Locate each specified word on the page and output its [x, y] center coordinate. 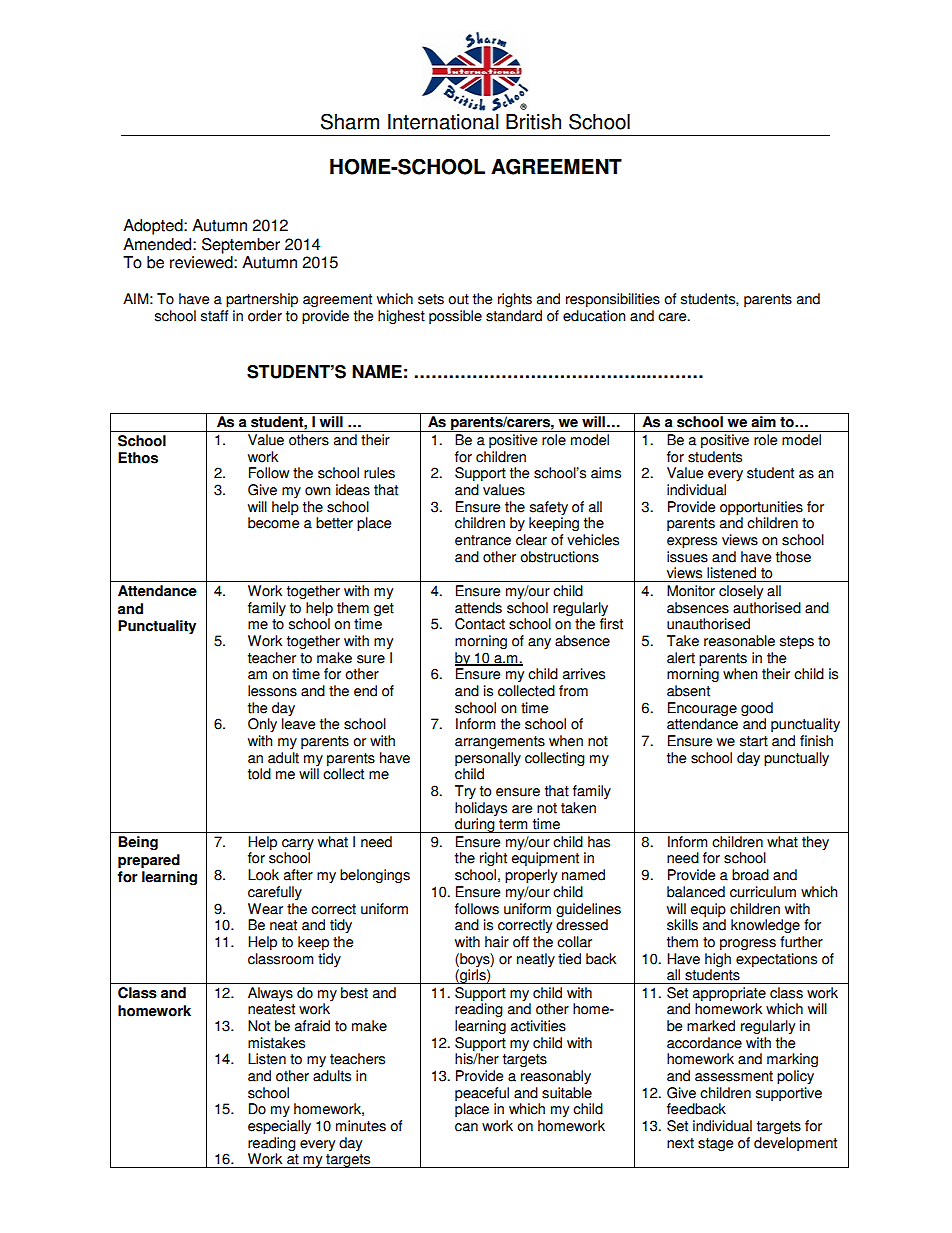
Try [465, 792]
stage [715, 1144]
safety [549, 508]
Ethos [138, 458]
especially [279, 1127]
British [533, 122]
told [259, 774]
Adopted [154, 227]
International [443, 122]
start [754, 741]
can [466, 1127]
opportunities [761, 508]
